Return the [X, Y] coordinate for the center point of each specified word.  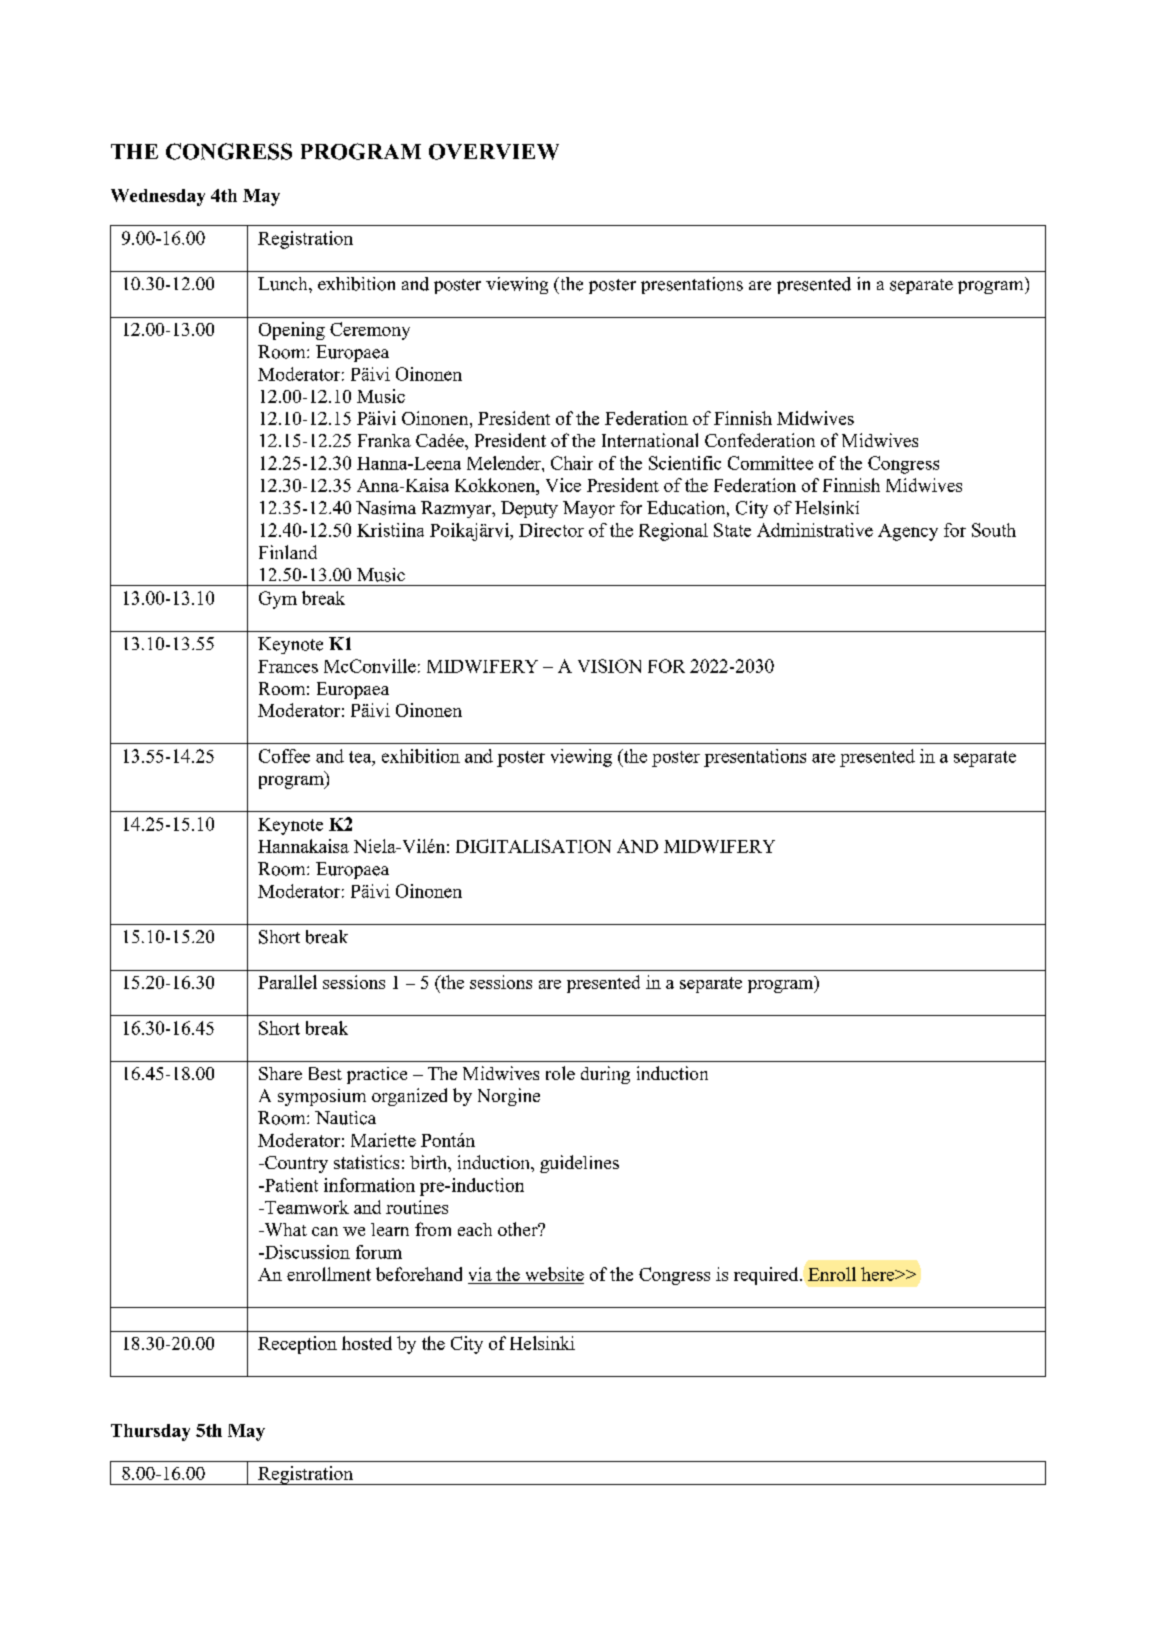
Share [280, 1073]
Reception [297, 1345]
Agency [908, 532]
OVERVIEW [494, 152]
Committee [770, 463]
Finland [288, 552]
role [560, 1073]
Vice [563, 485]
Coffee [284, 756]
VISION [609, 666]
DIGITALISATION [533, 846]
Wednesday [158, 197]
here [879, 1274]
